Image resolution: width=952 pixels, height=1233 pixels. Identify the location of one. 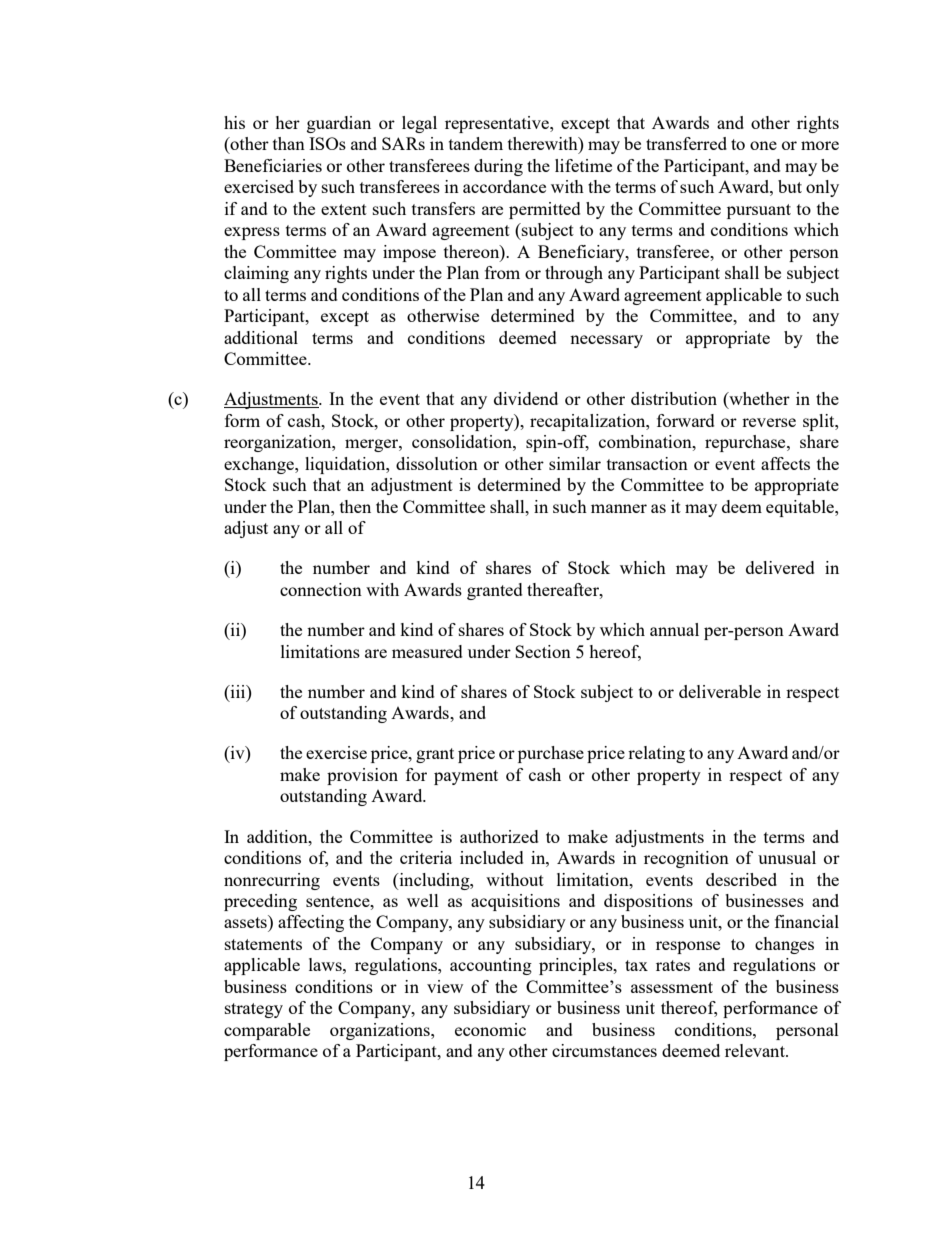
(763, 145).
